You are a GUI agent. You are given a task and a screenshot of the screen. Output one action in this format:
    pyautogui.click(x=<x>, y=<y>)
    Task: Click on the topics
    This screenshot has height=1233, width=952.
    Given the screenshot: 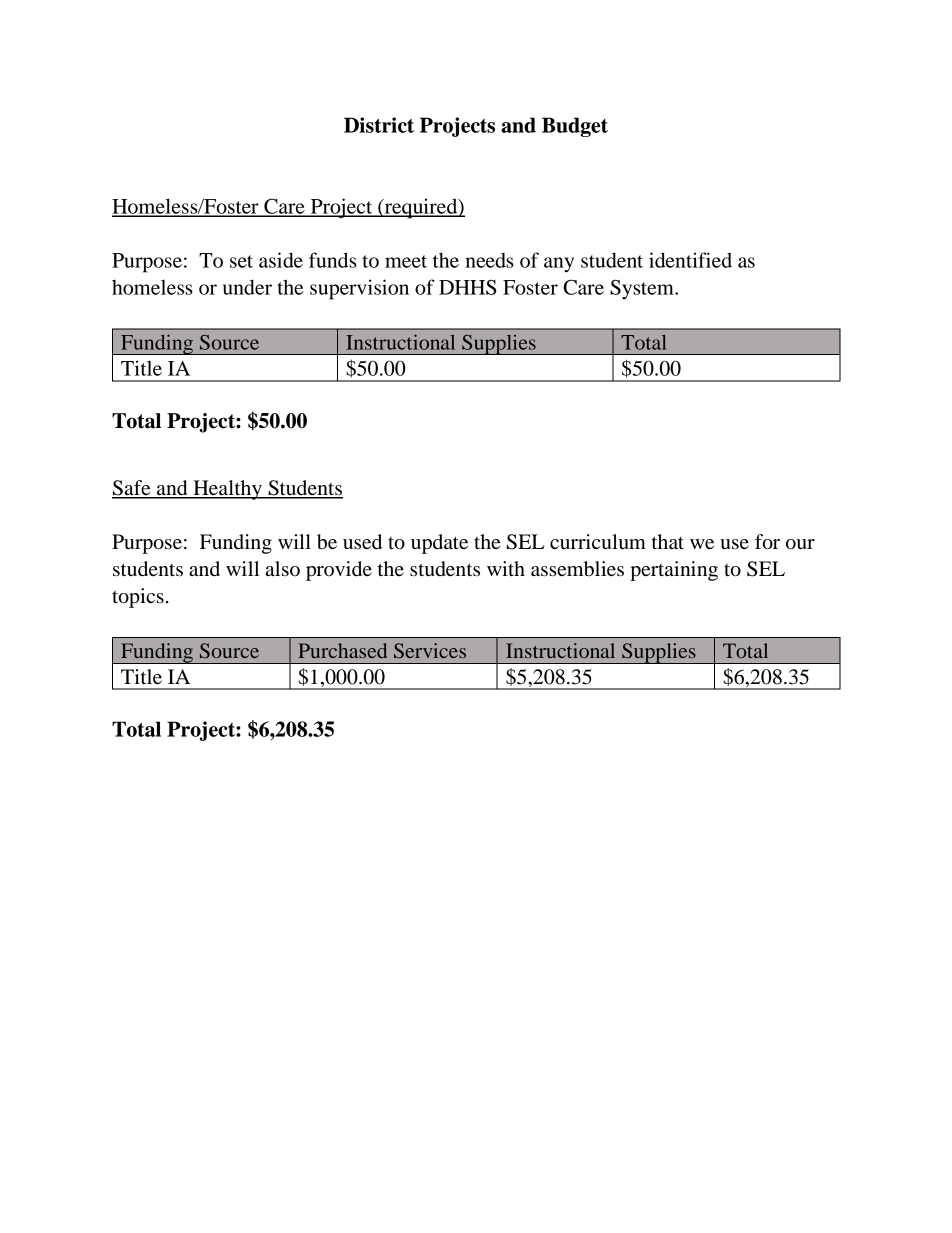 What is the action you would take?
    pyautogui.click(x=138, y=598)
